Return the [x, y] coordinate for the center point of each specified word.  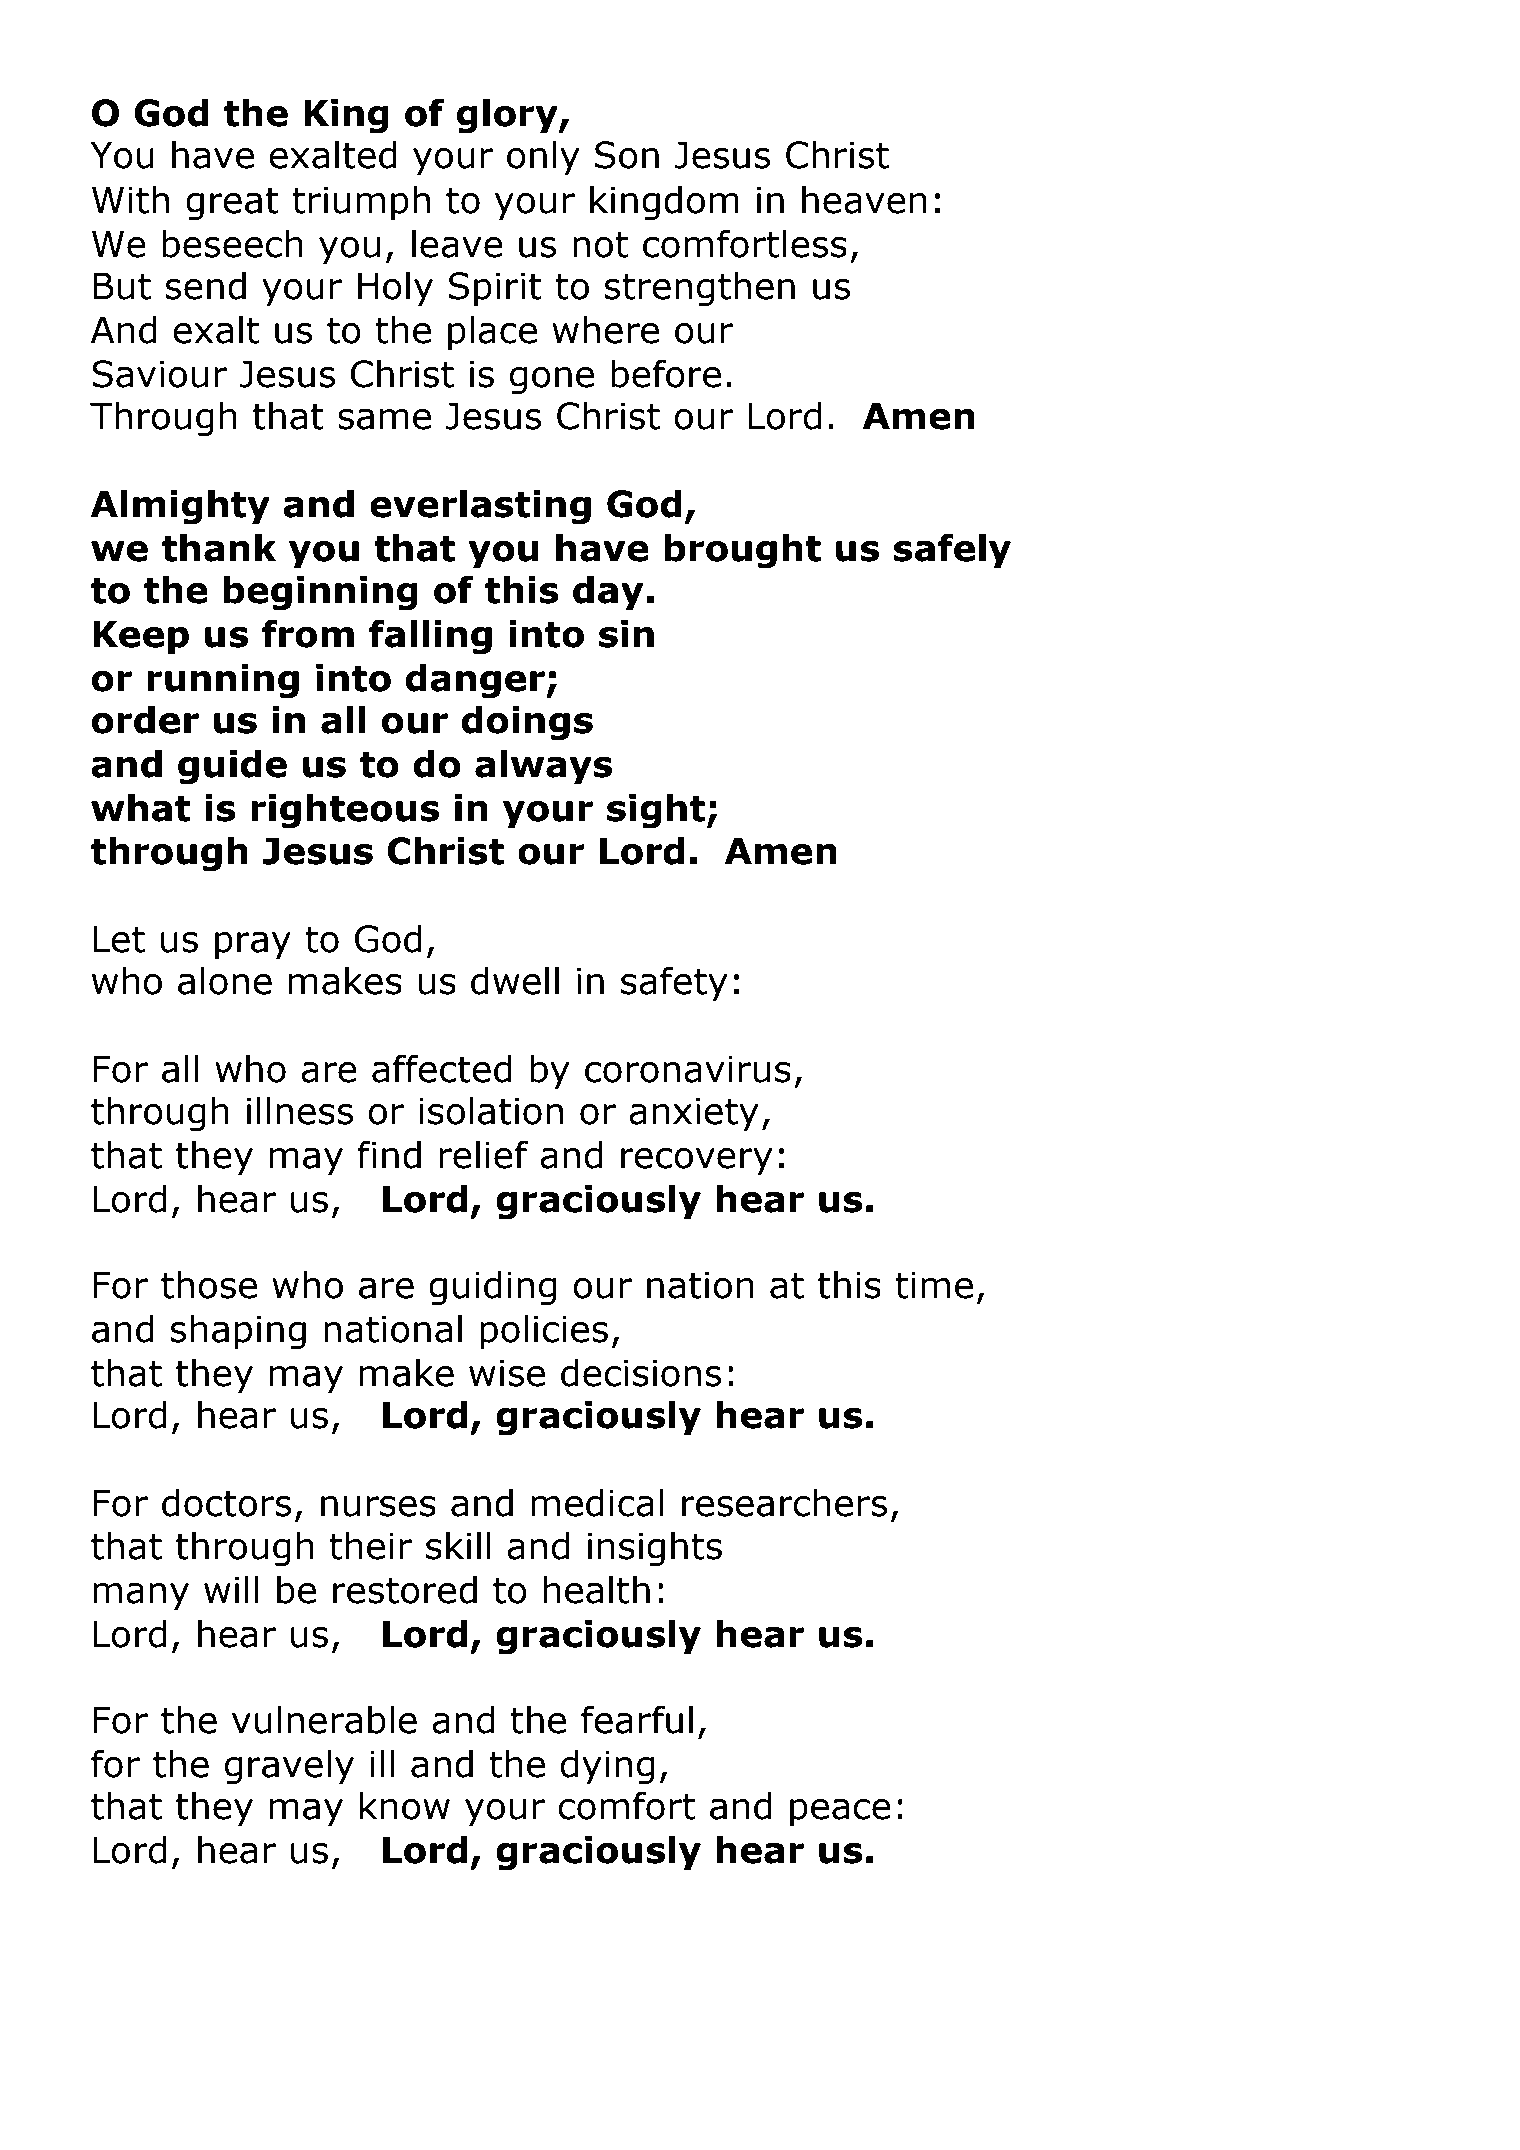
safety [674, 984]
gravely [289, 1767]
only [543, 158]
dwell [515, 980]
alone [225, 980]
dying [607, 1767]
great [232, 204]
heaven [864, 199]
